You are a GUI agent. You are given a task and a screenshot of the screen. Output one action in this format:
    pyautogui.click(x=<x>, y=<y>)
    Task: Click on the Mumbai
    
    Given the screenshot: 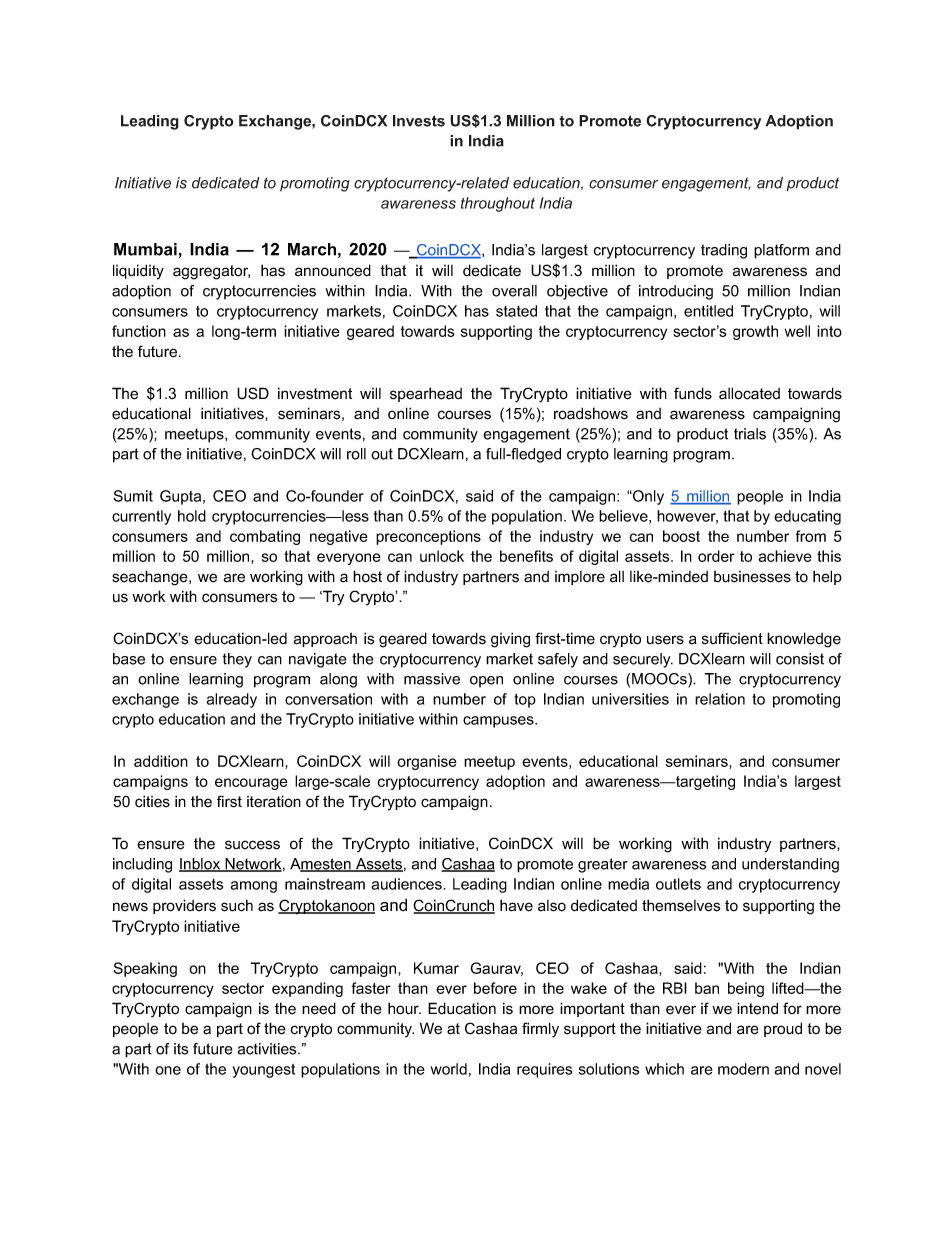 What is the action you would take?
    pyautogui.click(x=145, y=249)
